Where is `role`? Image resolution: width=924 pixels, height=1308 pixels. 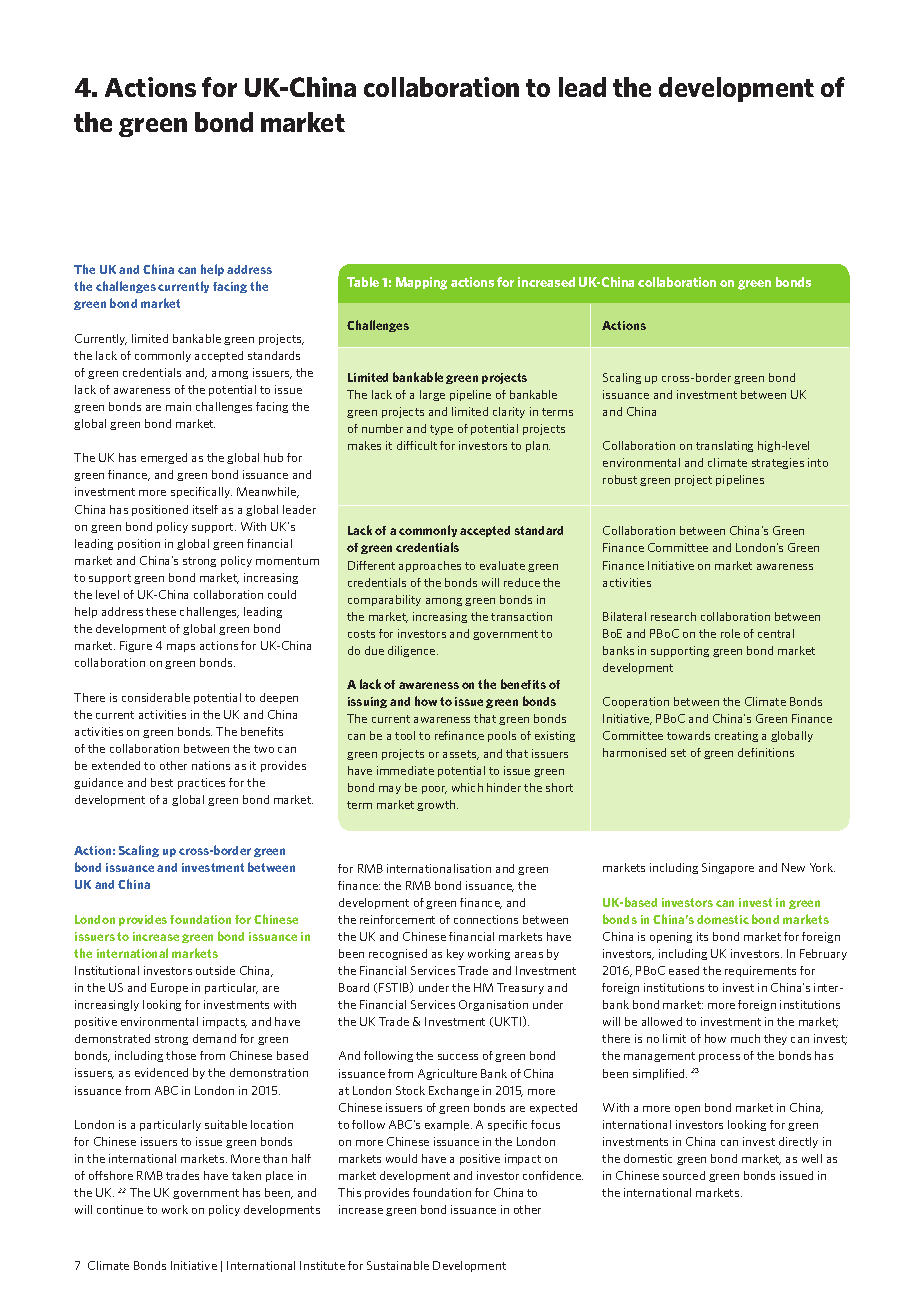
role is located at coordinates (730, 633).
